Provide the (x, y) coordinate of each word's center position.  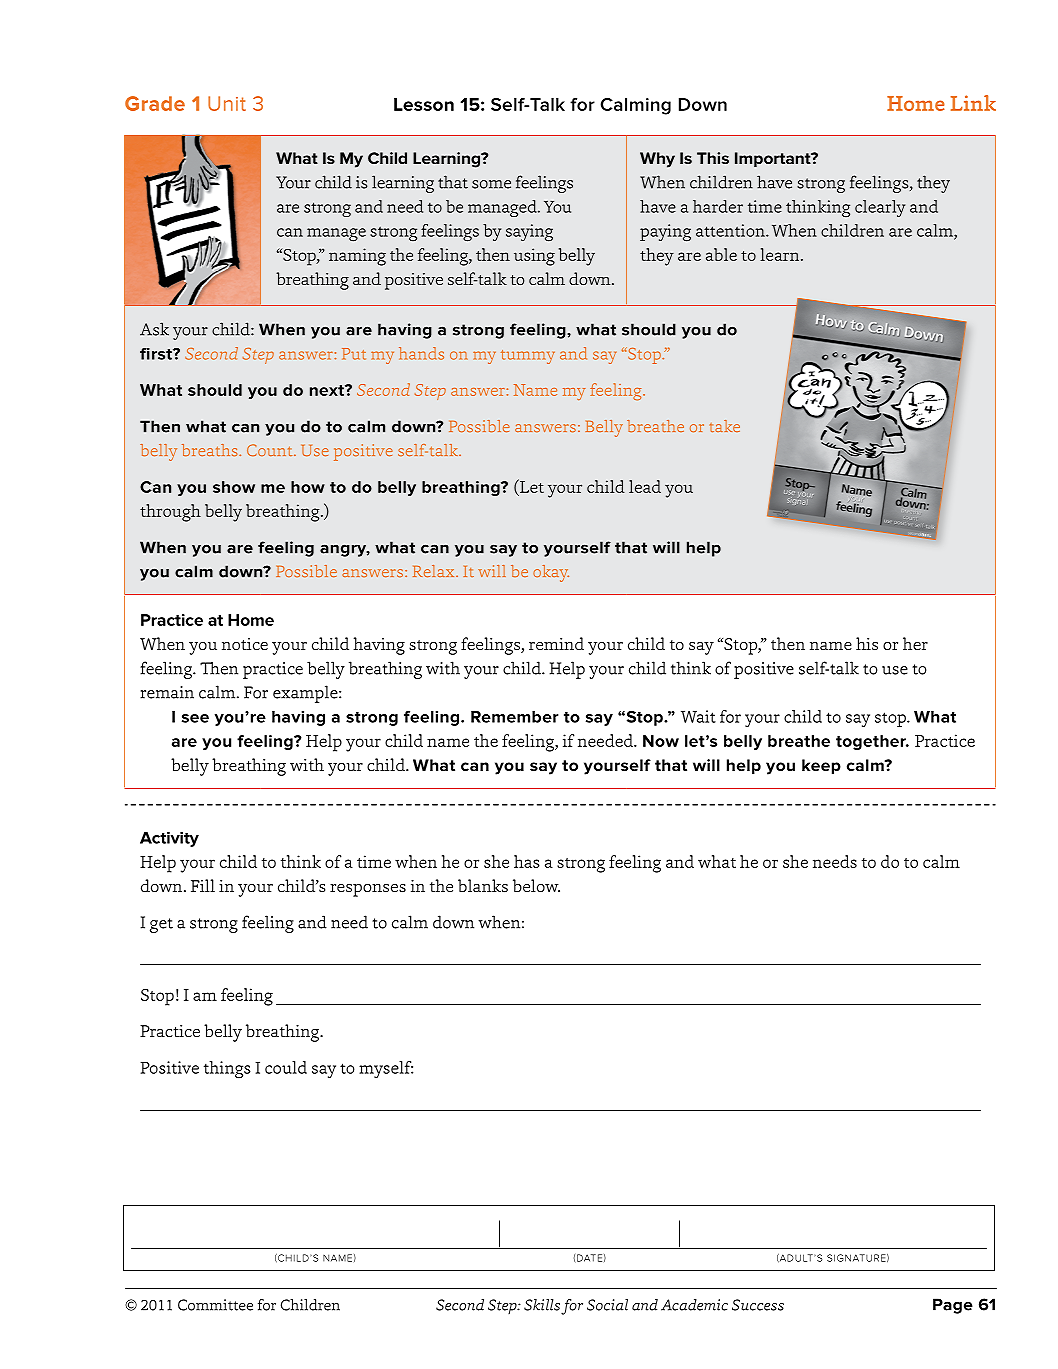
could (286, 1067)
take (725, 426)
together (872, 742)
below (536, 885)
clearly (880, 208)
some (491, 184)
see (195, 718)
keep (821, 766)
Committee (215, 1305)
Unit (227, 103)
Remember (514, 717)
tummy (528, 357)
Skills (542, 1305)
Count (271, 450)
